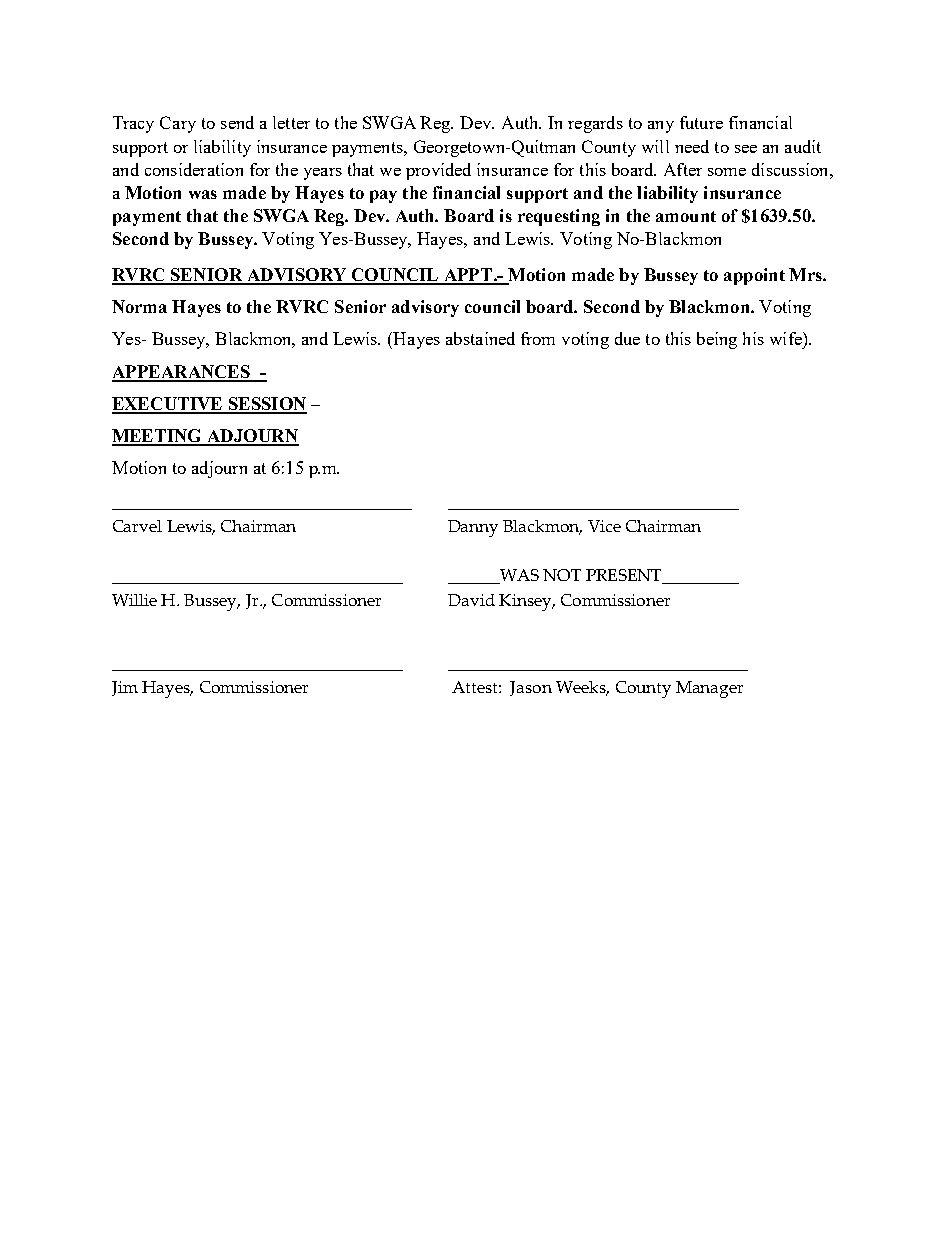  Describe the element at coordinates (158, 437) in the image. I see `MEETING` at that location.
